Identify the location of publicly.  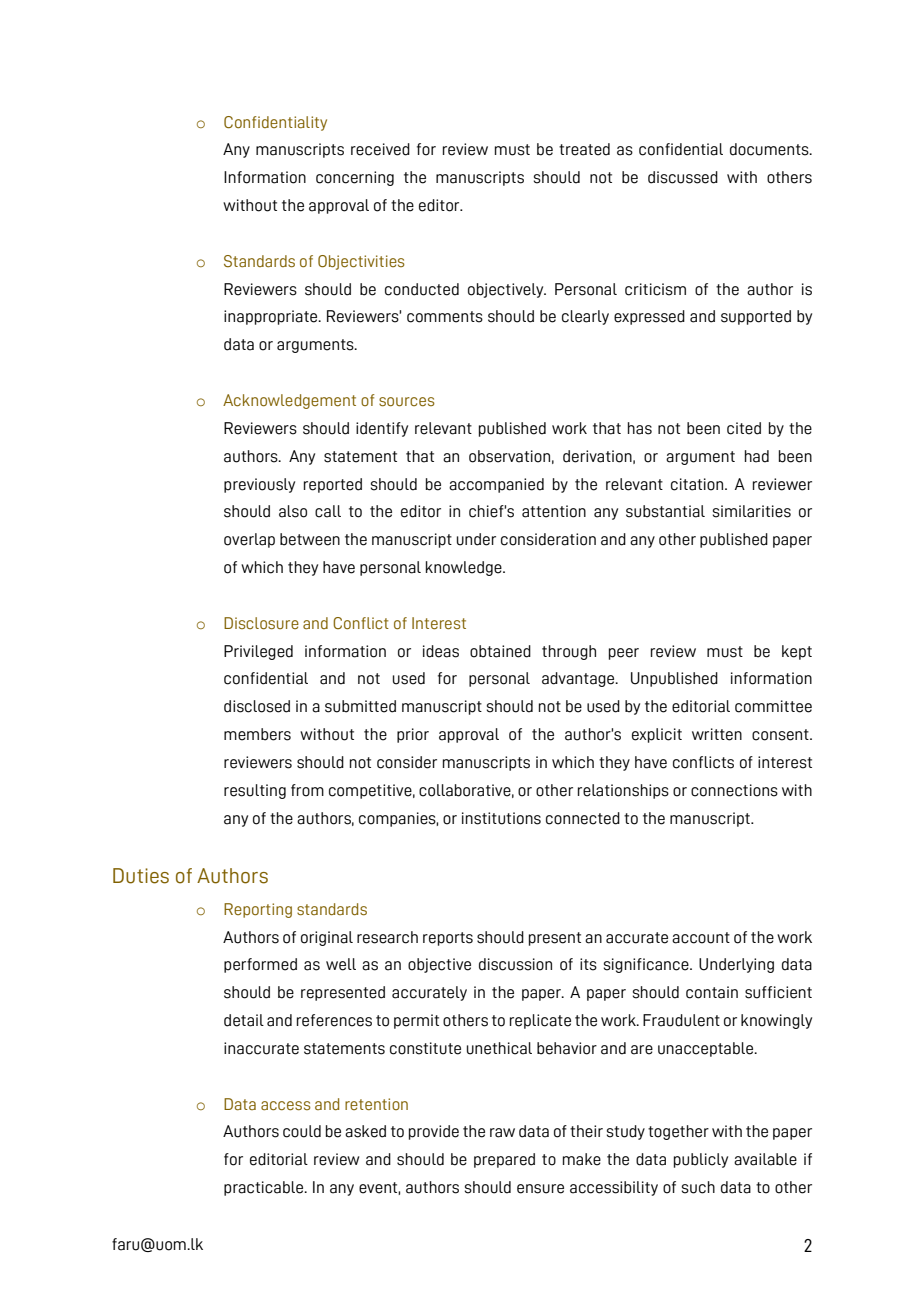
(701, 1160).
